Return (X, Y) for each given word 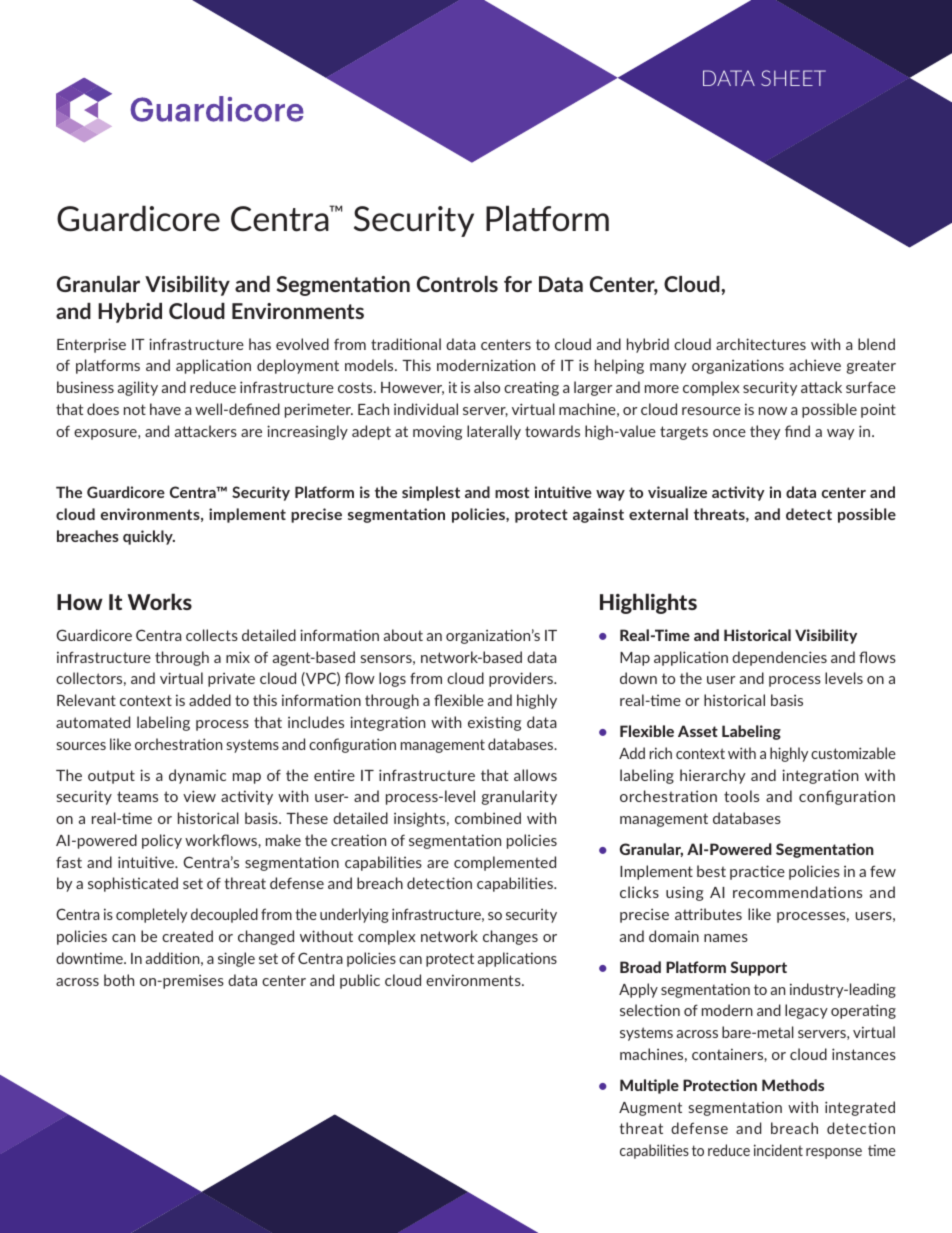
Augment (650, 1109)
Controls (457, 284)
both (119, 980)
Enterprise (91, 345)
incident (778, 1150)
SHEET (793, 78)
